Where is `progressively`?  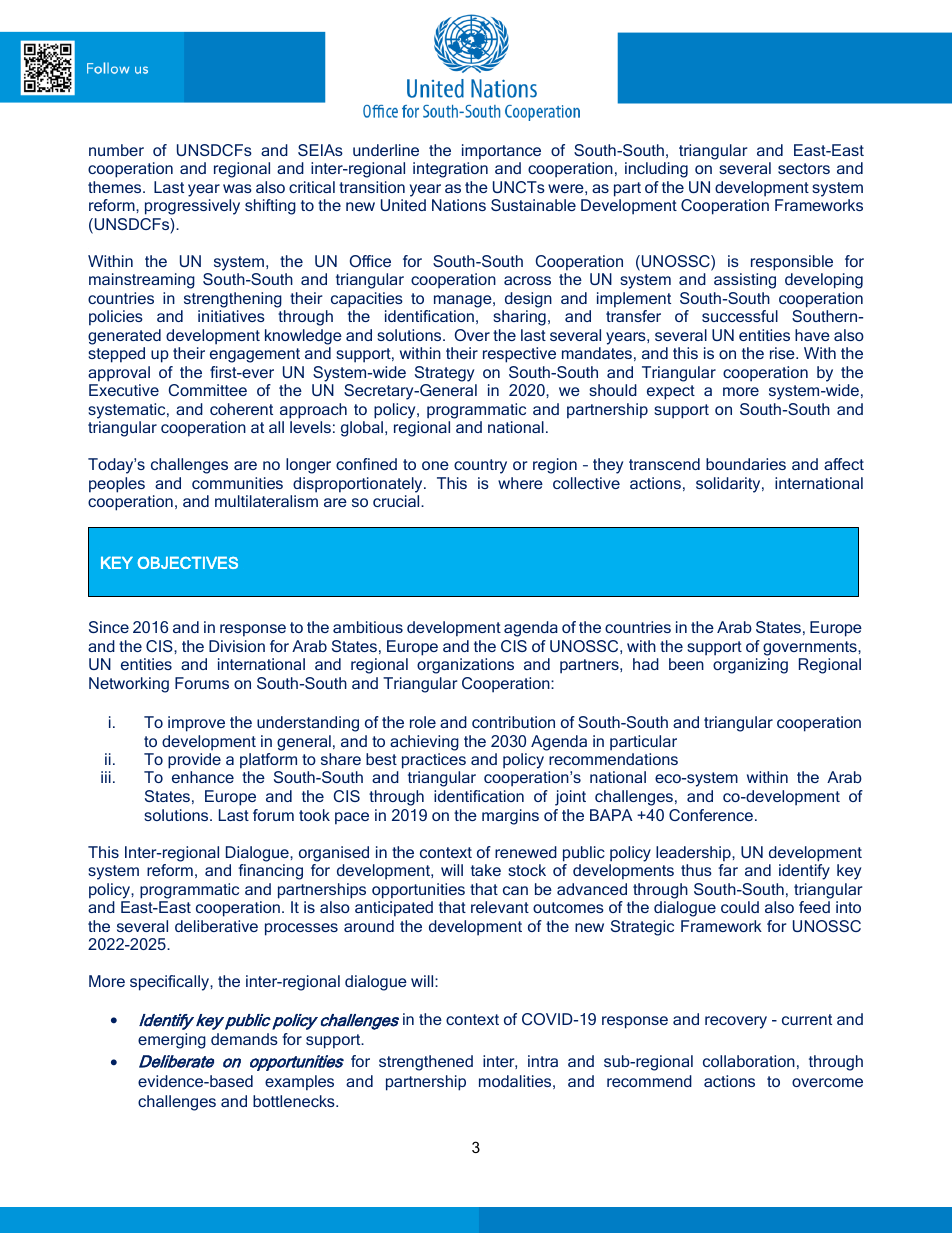
progressively is located at coordinates (192, 207).
